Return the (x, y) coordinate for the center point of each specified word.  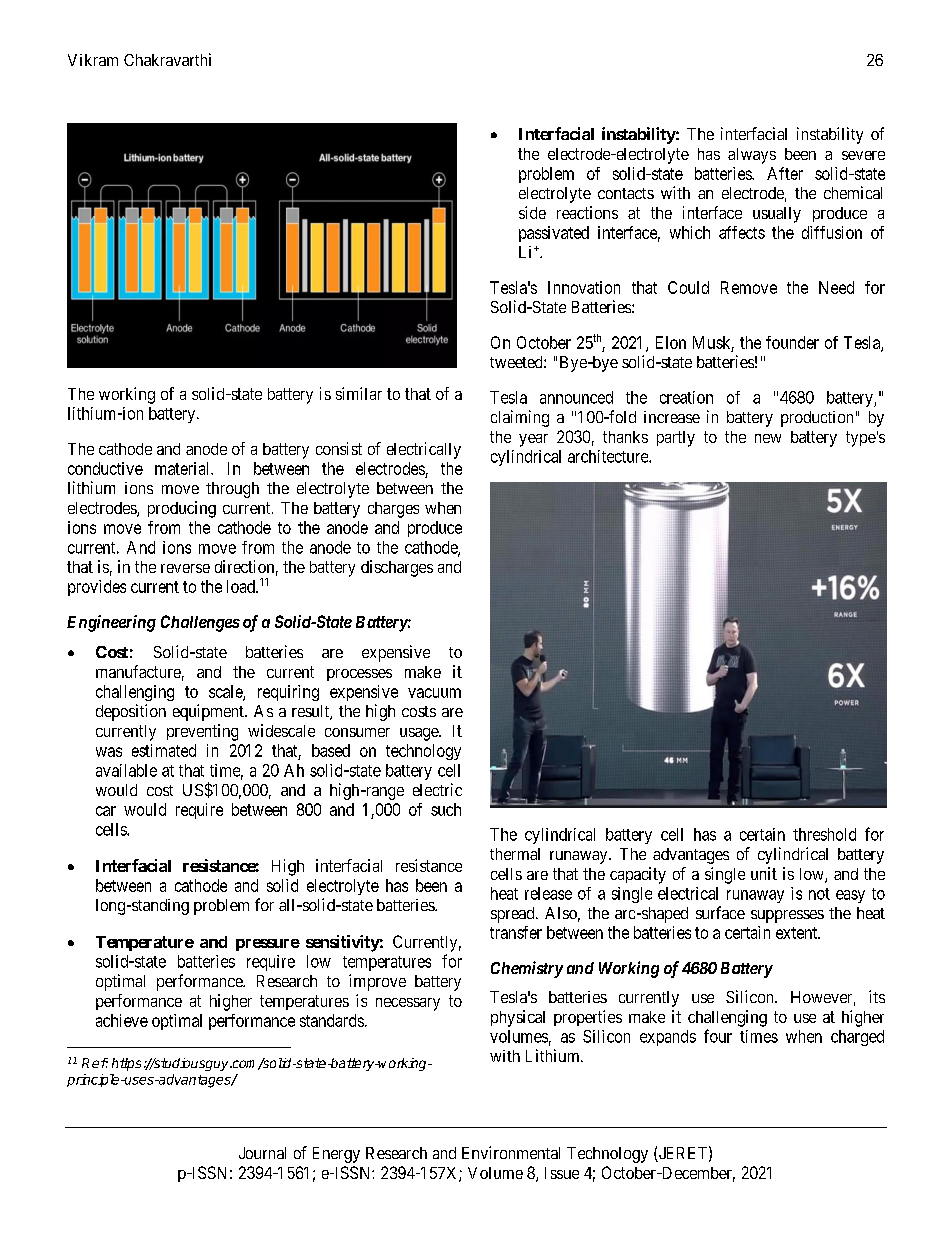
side (532, 212)
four (718, 1036)
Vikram (93, 60)
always (752, 156)
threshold (824, 834)
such (446, 809)
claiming (520, 418)
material (183, 468)
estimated (164, 750)
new (768, 438)
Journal (262, 1153)
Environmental (511, 1152)
